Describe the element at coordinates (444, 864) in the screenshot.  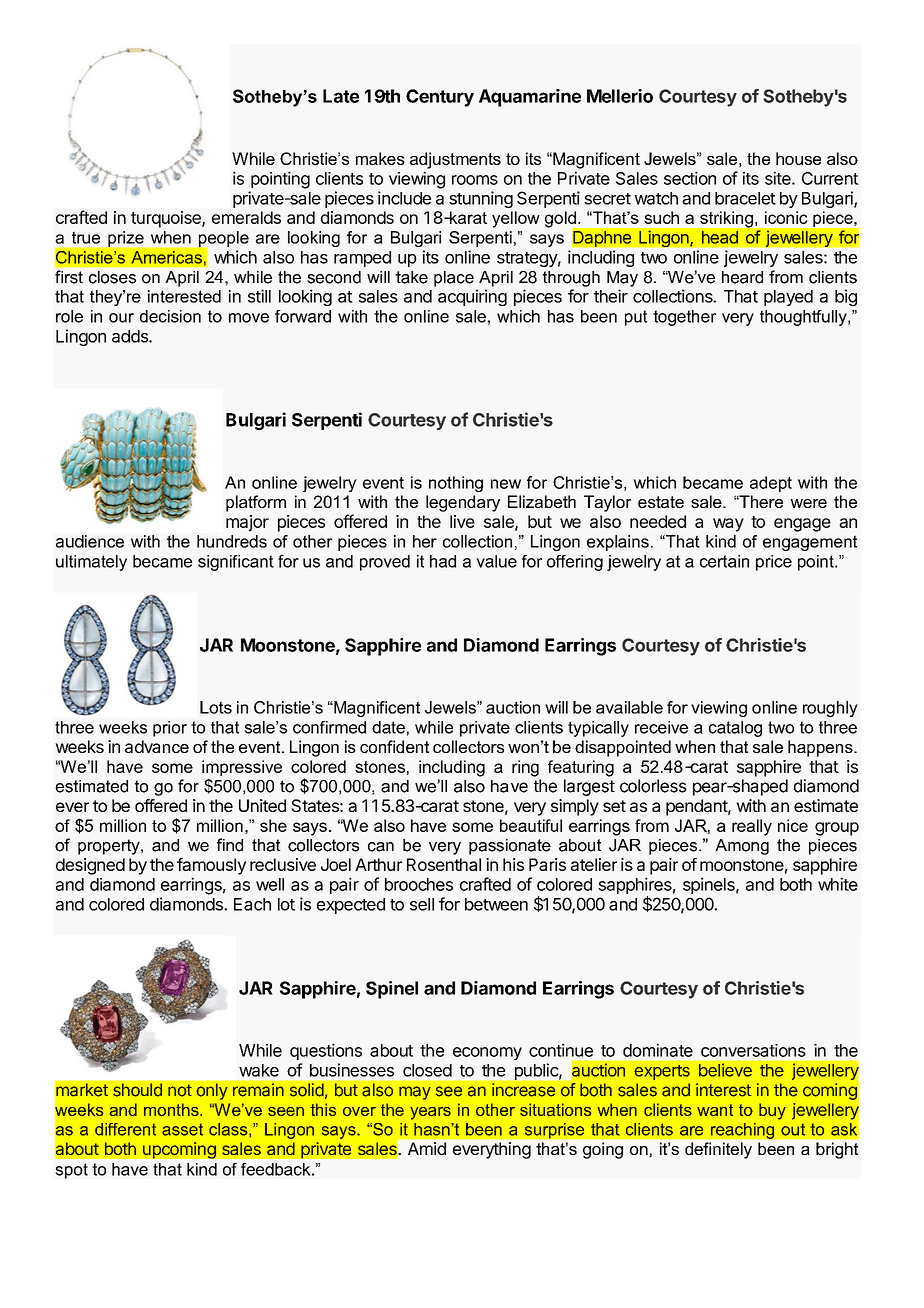
I see `Rosenthal` at that location.
